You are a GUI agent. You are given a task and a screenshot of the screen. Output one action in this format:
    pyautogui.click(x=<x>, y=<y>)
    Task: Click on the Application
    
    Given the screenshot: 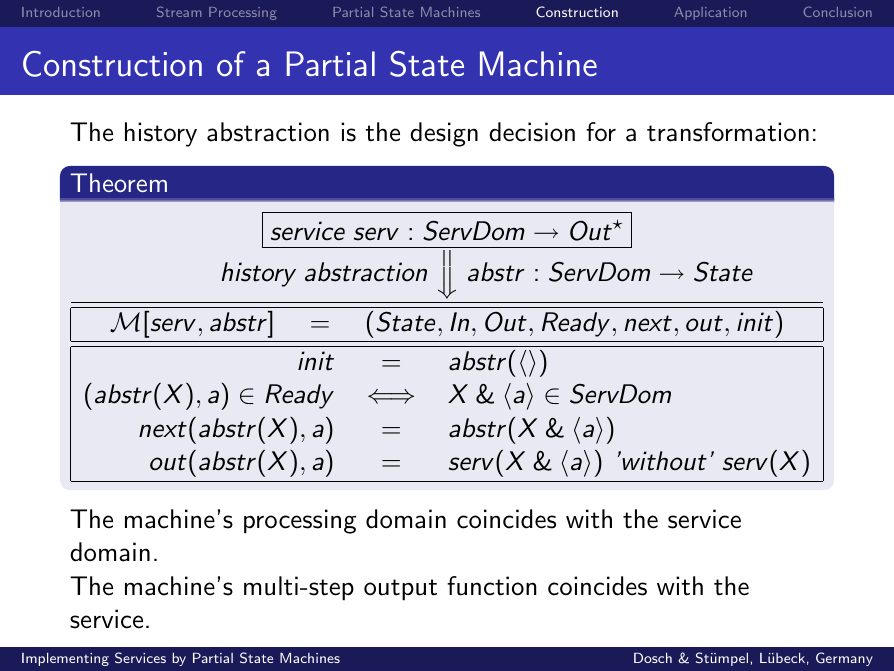 What is the action you would take?
    pyautogui.click(x=710, y=13)
